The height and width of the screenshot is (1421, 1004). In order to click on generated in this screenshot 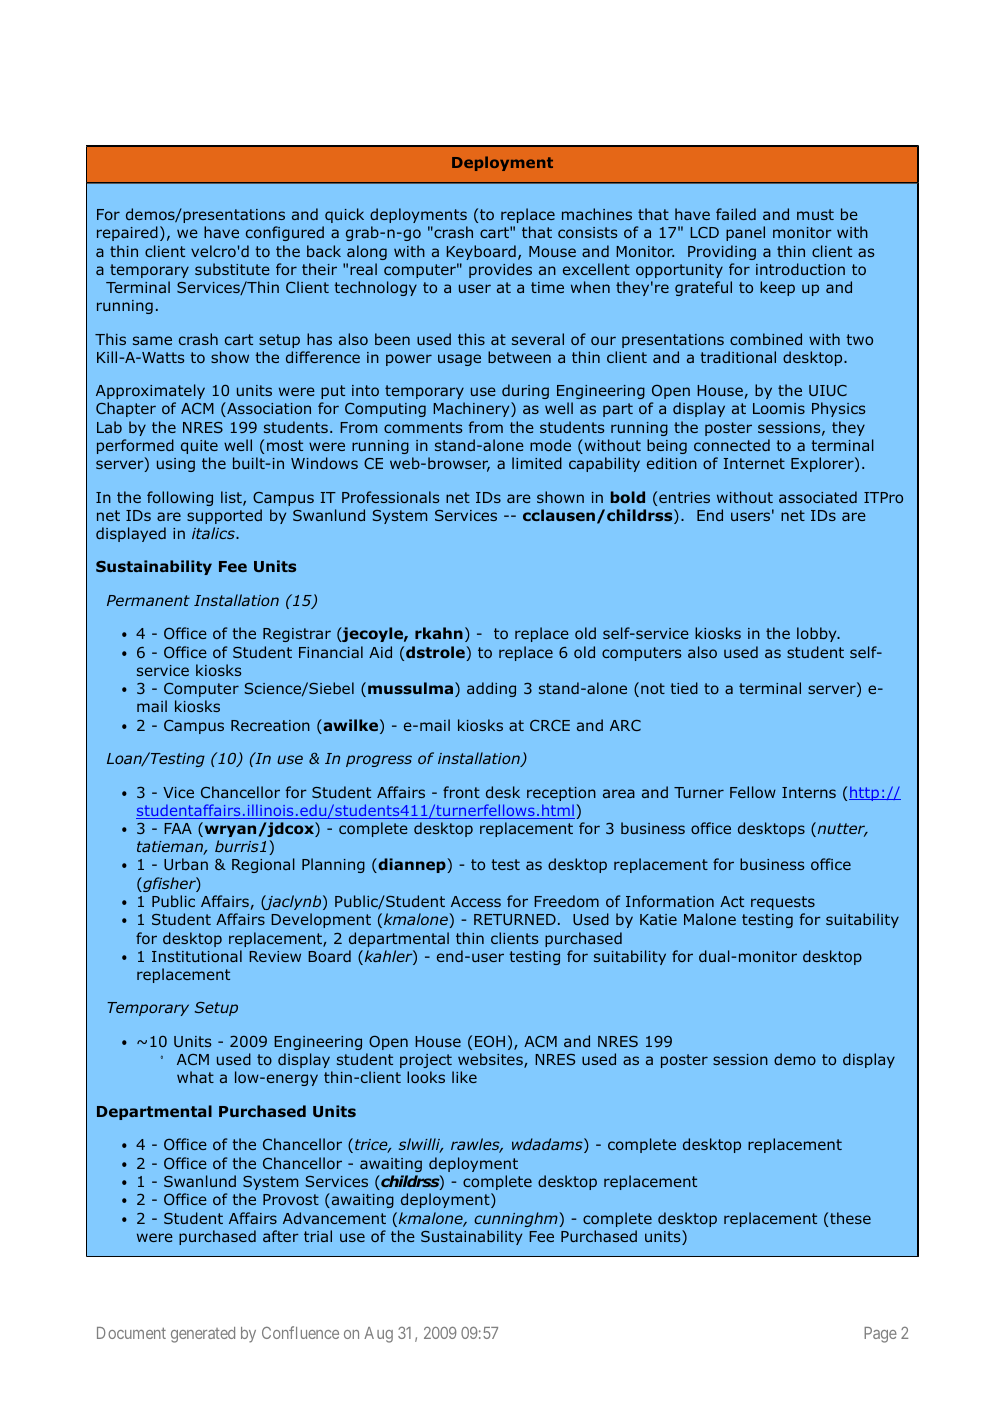, I will do `click(203, 1335)`.
